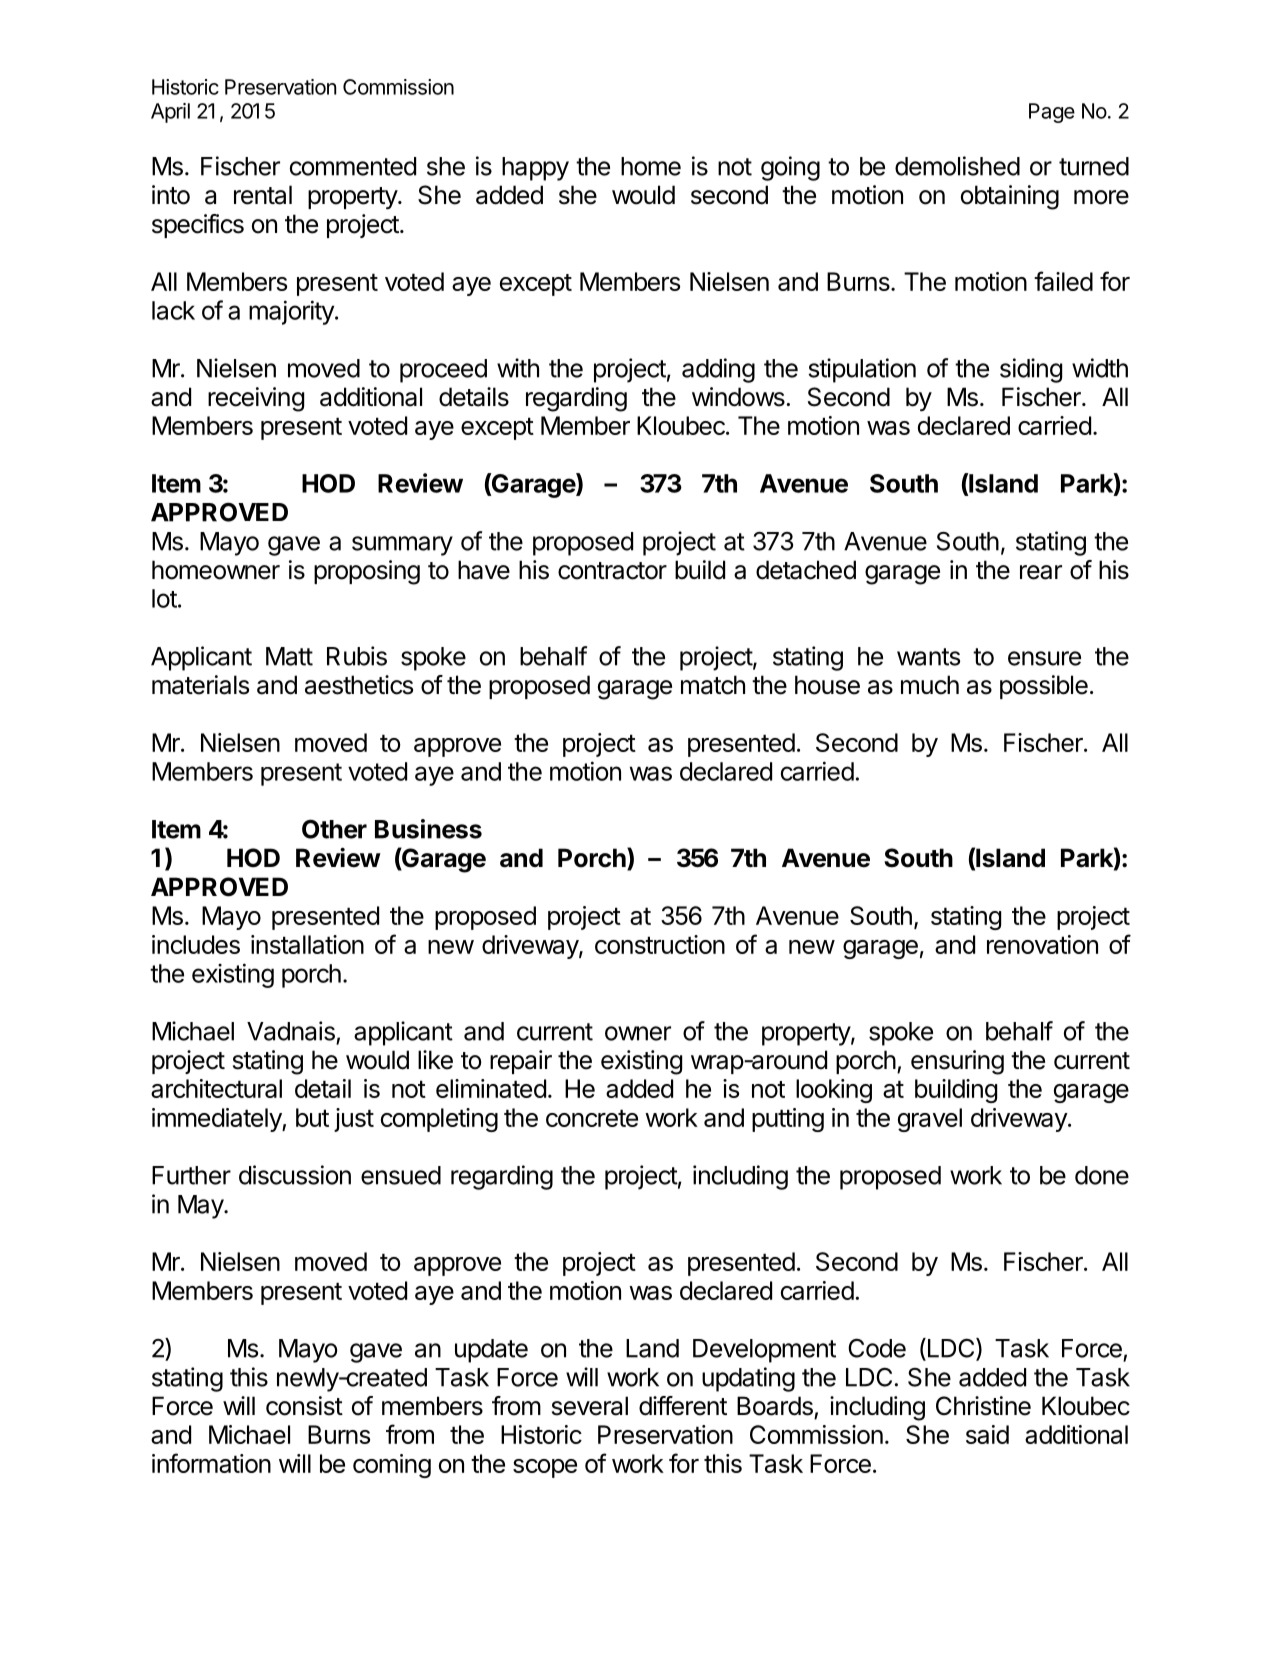  I want to click on ensuring, so click(957, 1062).
